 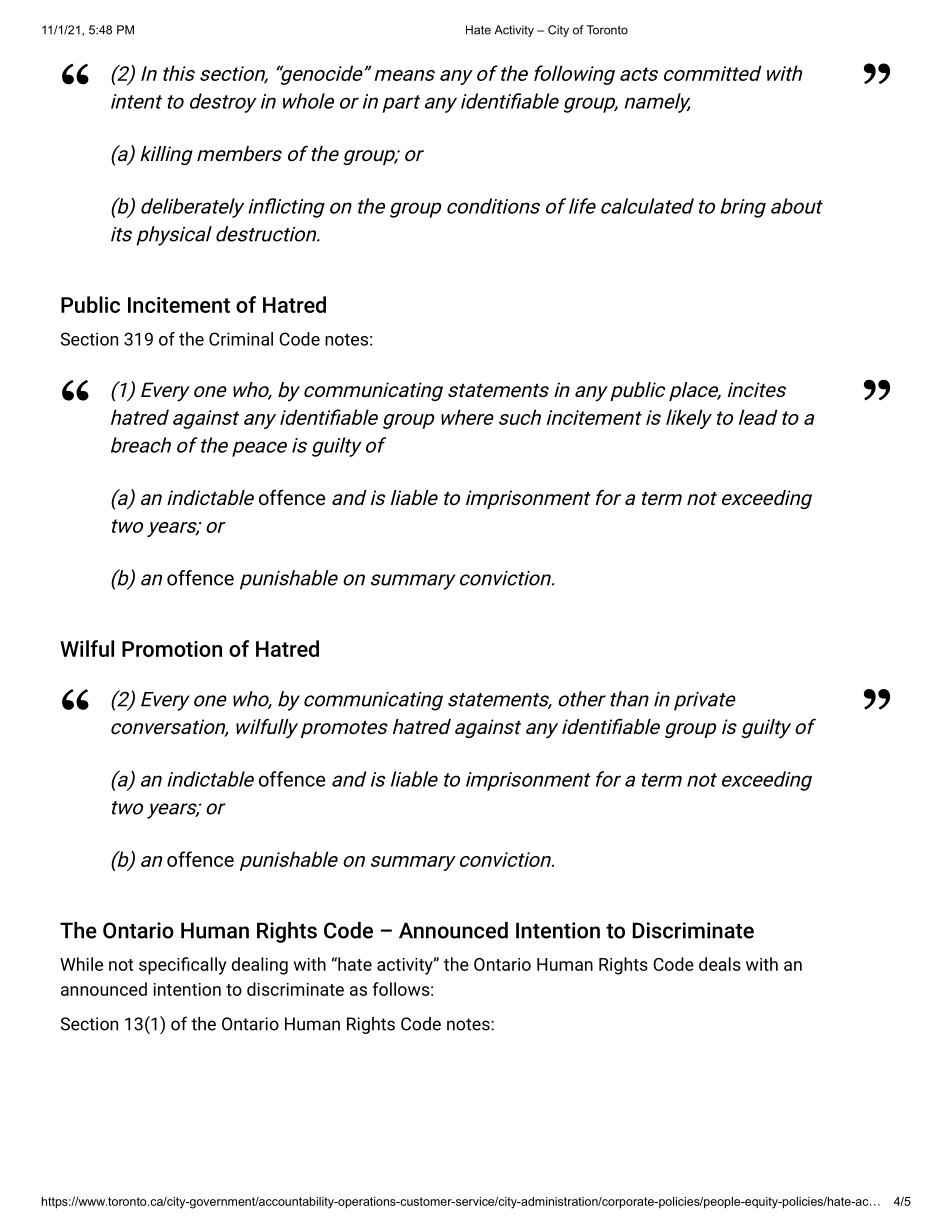 I want to click on deals, so click(x=720, y=964).
